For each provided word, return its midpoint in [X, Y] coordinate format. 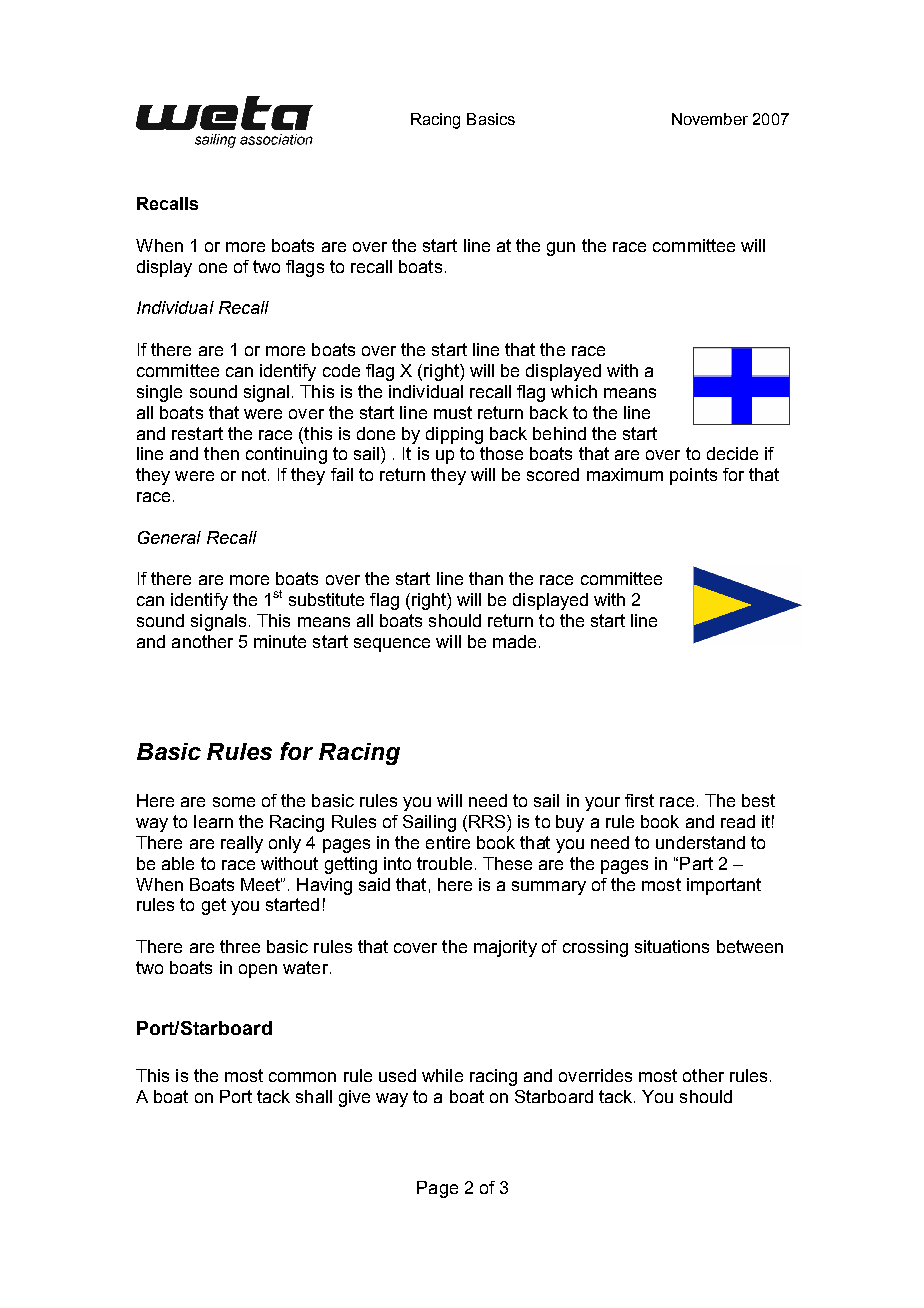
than [486, 578]
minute [280, 641]
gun [561, 249]
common [302, 1077]
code [341, 370]
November [710, 119]
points [693, 476]
